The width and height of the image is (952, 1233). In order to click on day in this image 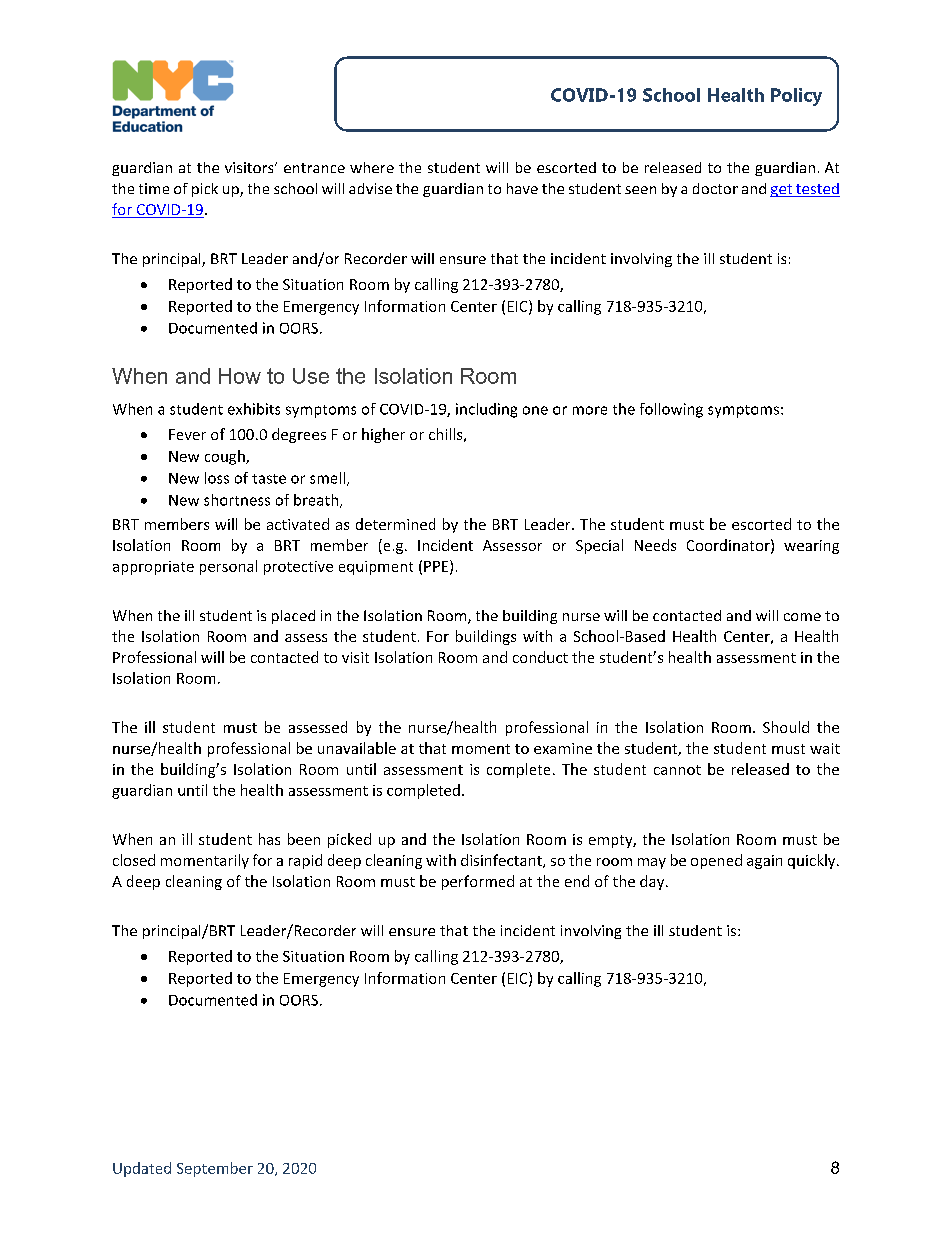, I will do `click(653, 882)`.
